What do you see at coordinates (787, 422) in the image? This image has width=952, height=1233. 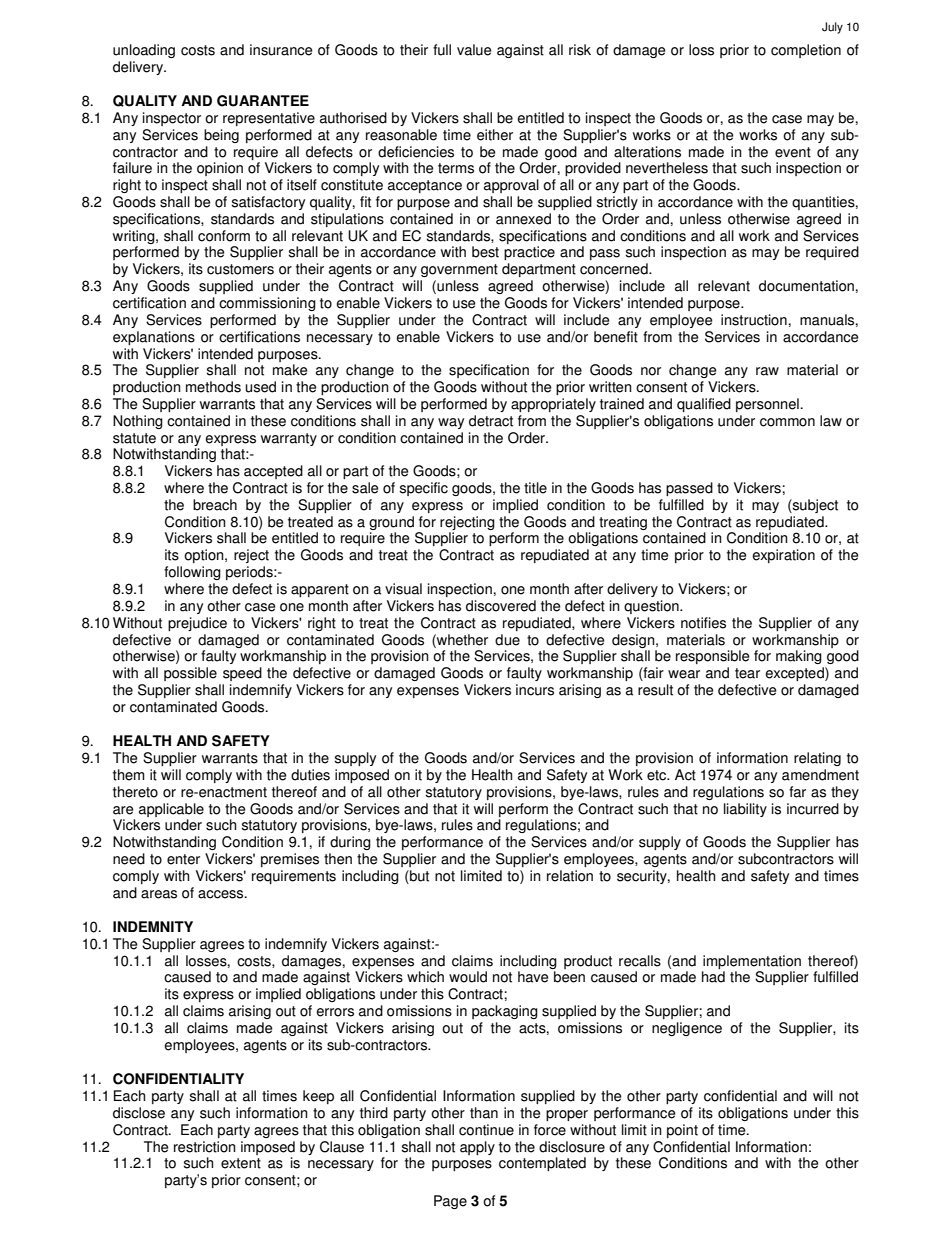 I see `common` at bounding box center [787, 422].
